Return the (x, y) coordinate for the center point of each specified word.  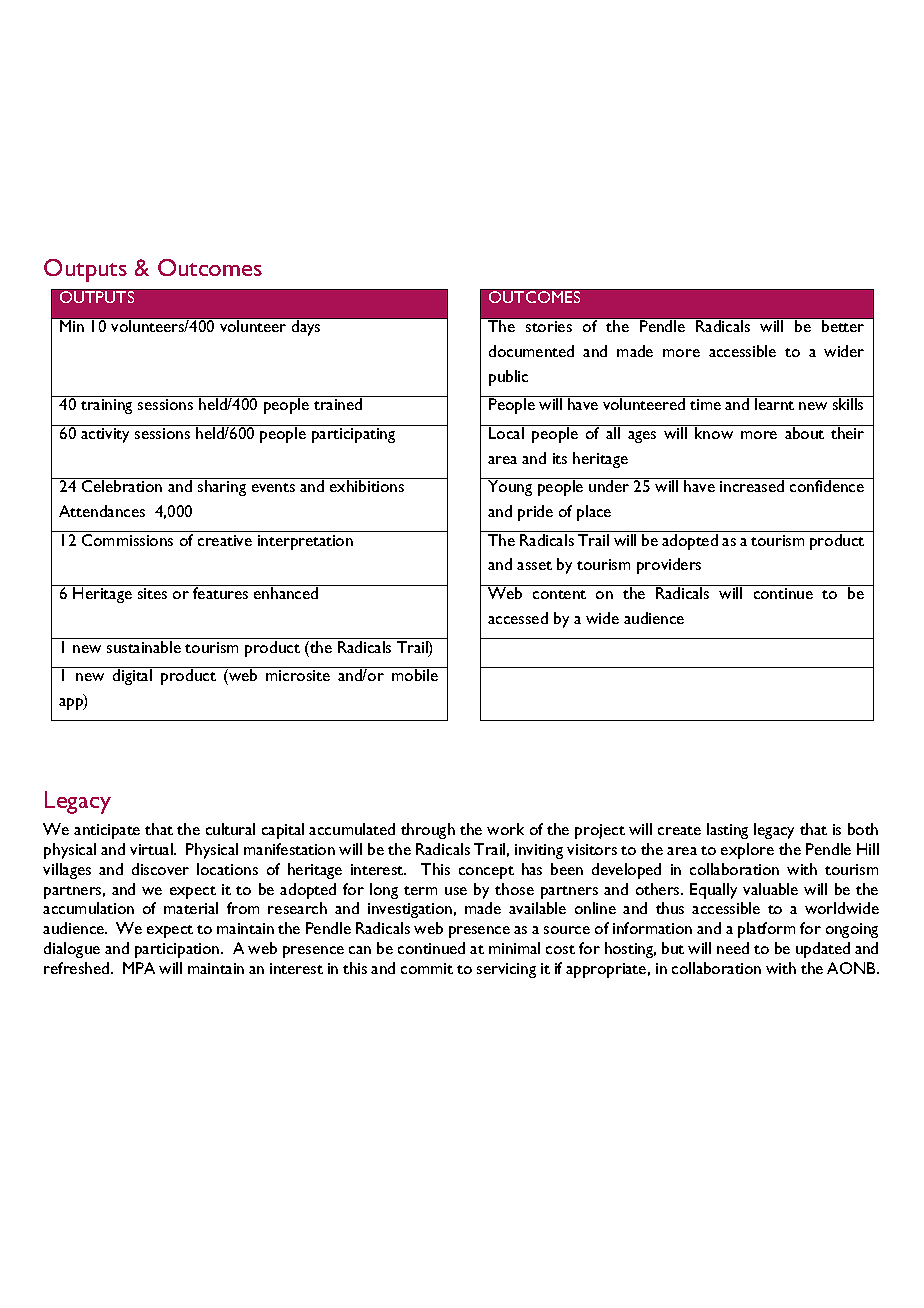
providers (669, 566)
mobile (415, 674)
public (508, 378)
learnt (774, 404)
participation (178, 950)
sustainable (144, 647)
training (106, 406)
